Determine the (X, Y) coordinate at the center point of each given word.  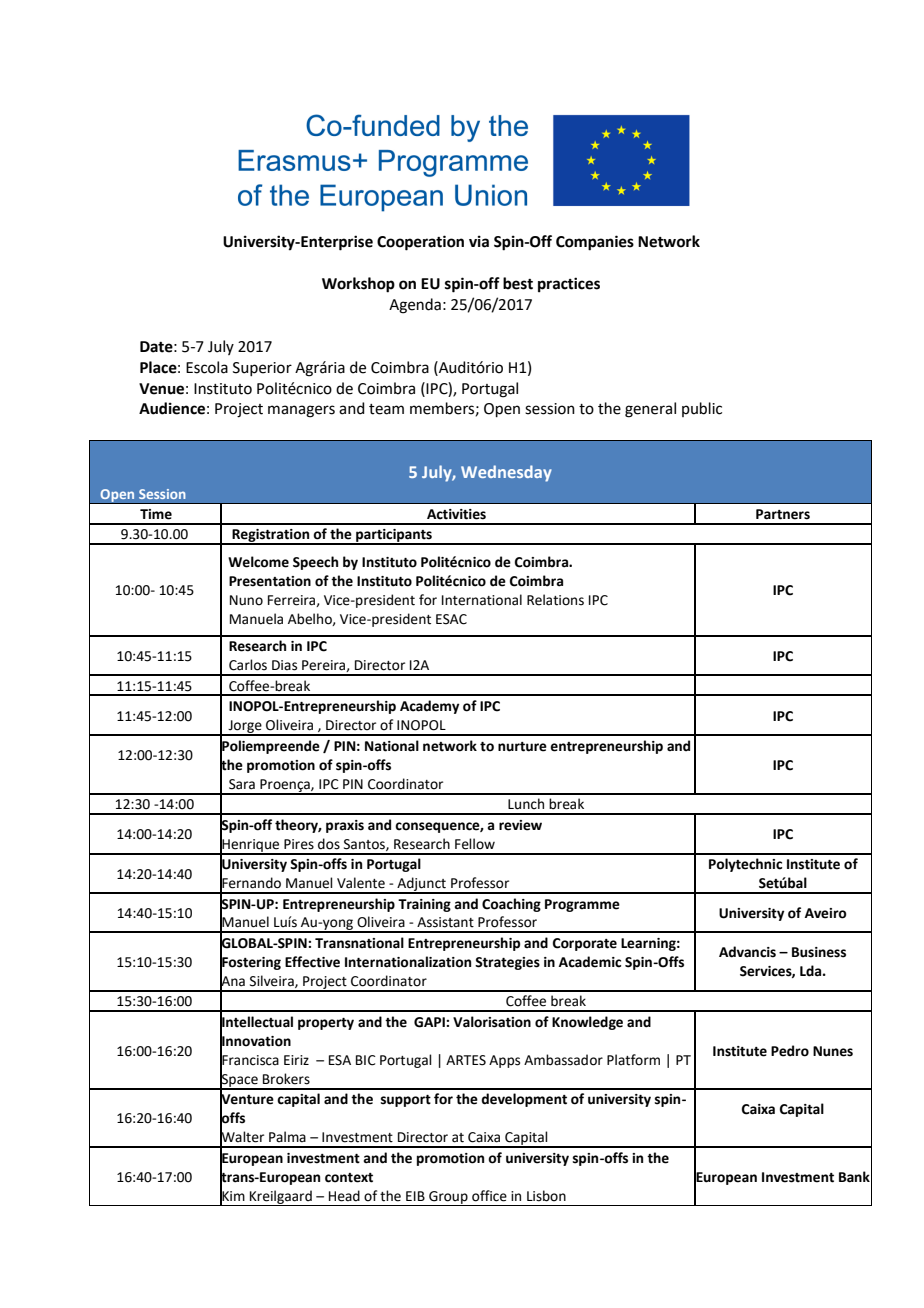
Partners (783, 514)
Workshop (358, 285)
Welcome (258, 562)
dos (329, 844)
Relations (555, 600)
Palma (287, 1136)
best (518, 283)
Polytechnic (745, 865)
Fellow (475, 844)
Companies (595, 243)
